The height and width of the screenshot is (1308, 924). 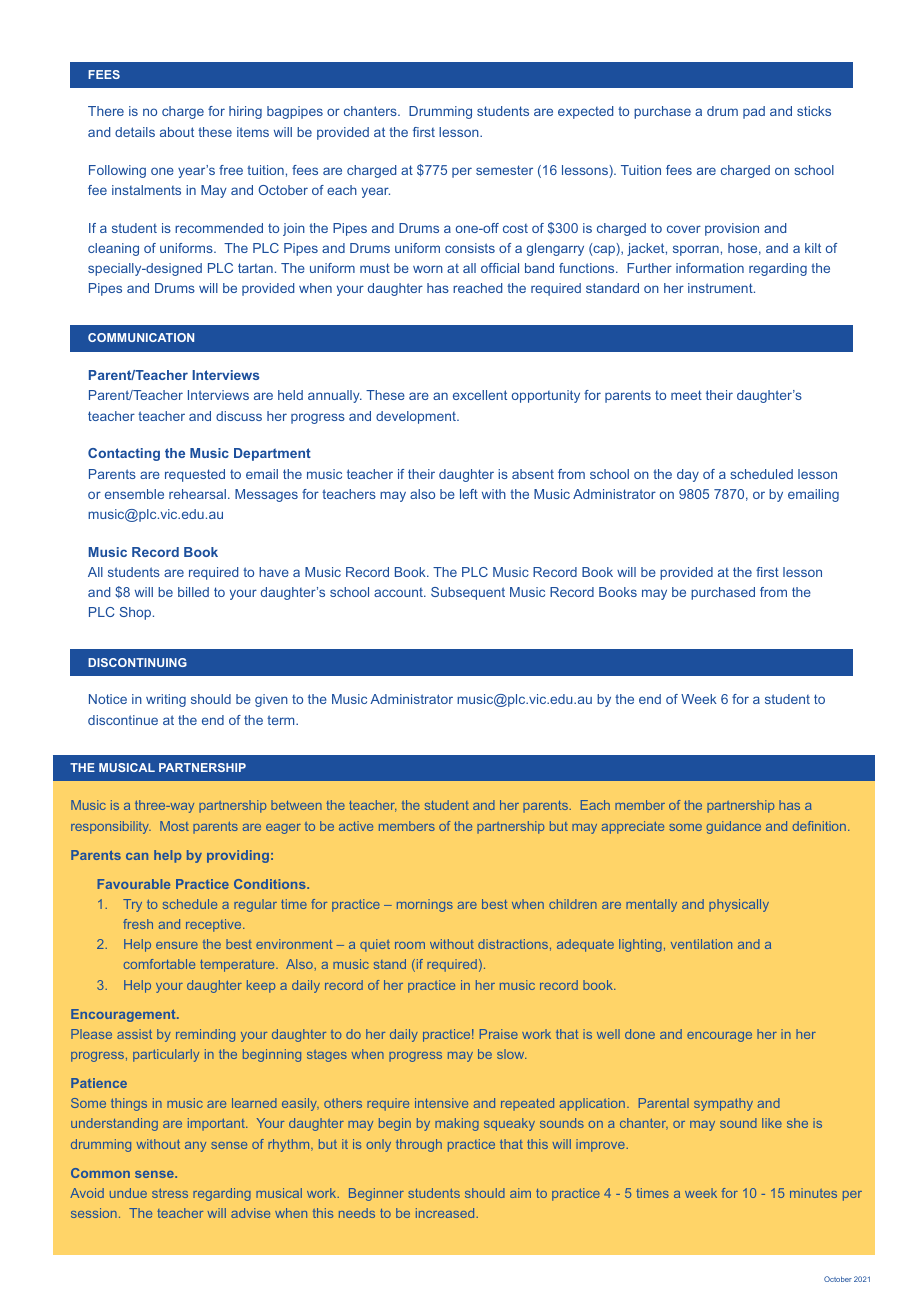 What do you see at coordinates (170, 1193) in the screenshot?
I see `stress` at bounding box center [170, 1193].
